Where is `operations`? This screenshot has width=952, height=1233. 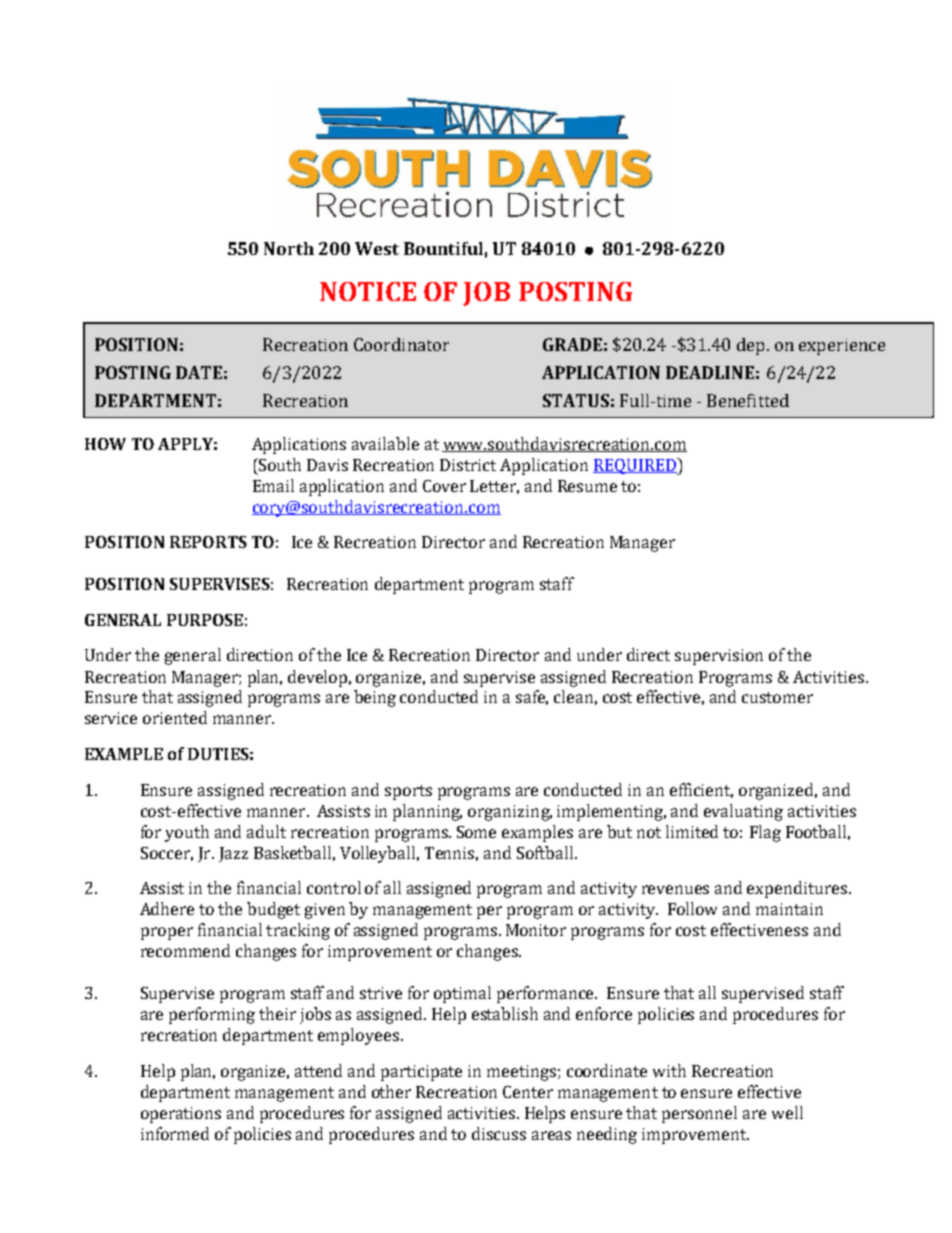 operations is located at coordinates (181, 1115).
